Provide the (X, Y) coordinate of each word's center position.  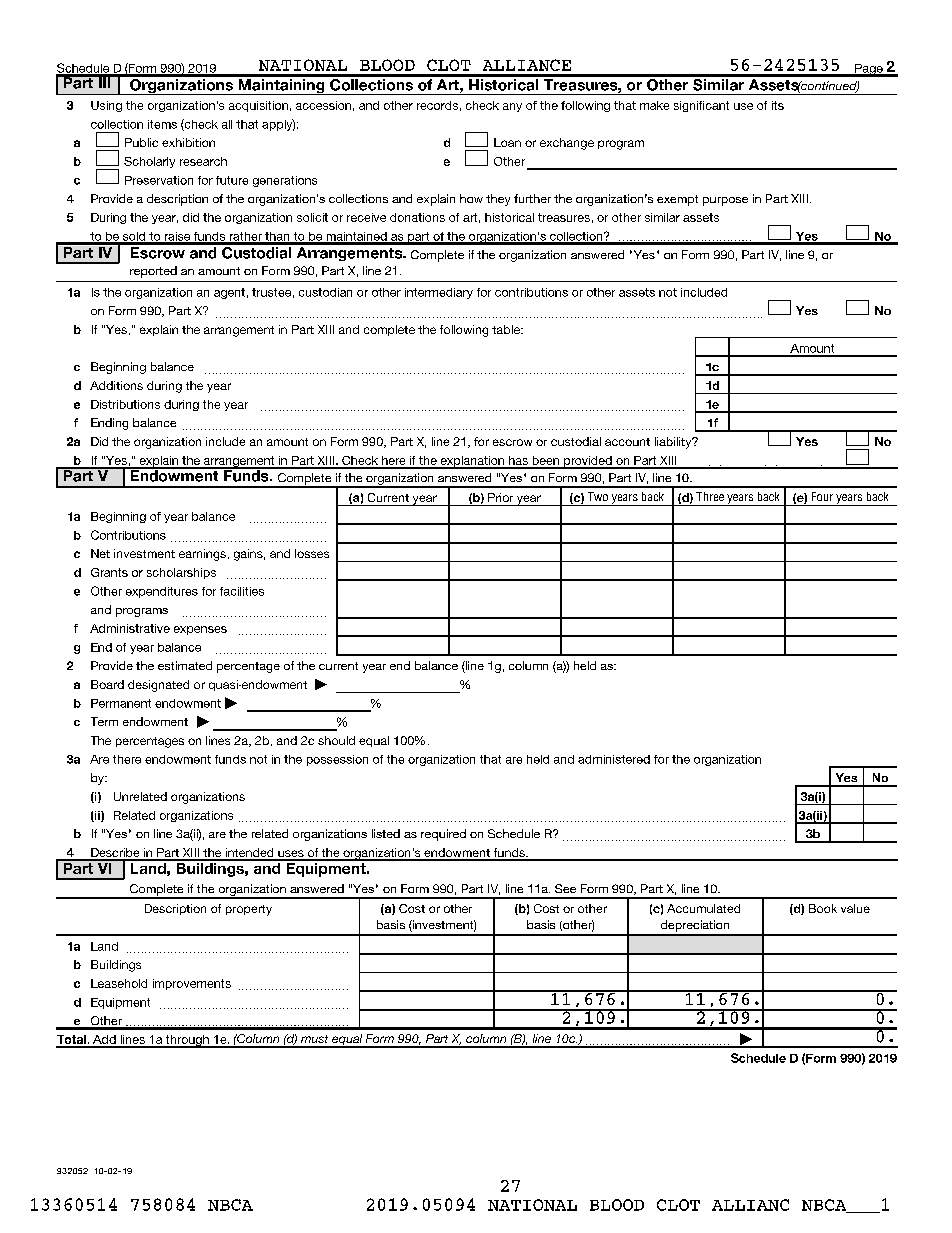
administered (614, 759)
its (778, 105)
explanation (472, 462)
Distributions (125, 404)
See (565, 888)
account (627, 442)
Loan (507, 142)
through (187, 1041)
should (336, 740)
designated (158, 686)
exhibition (188, 142)
